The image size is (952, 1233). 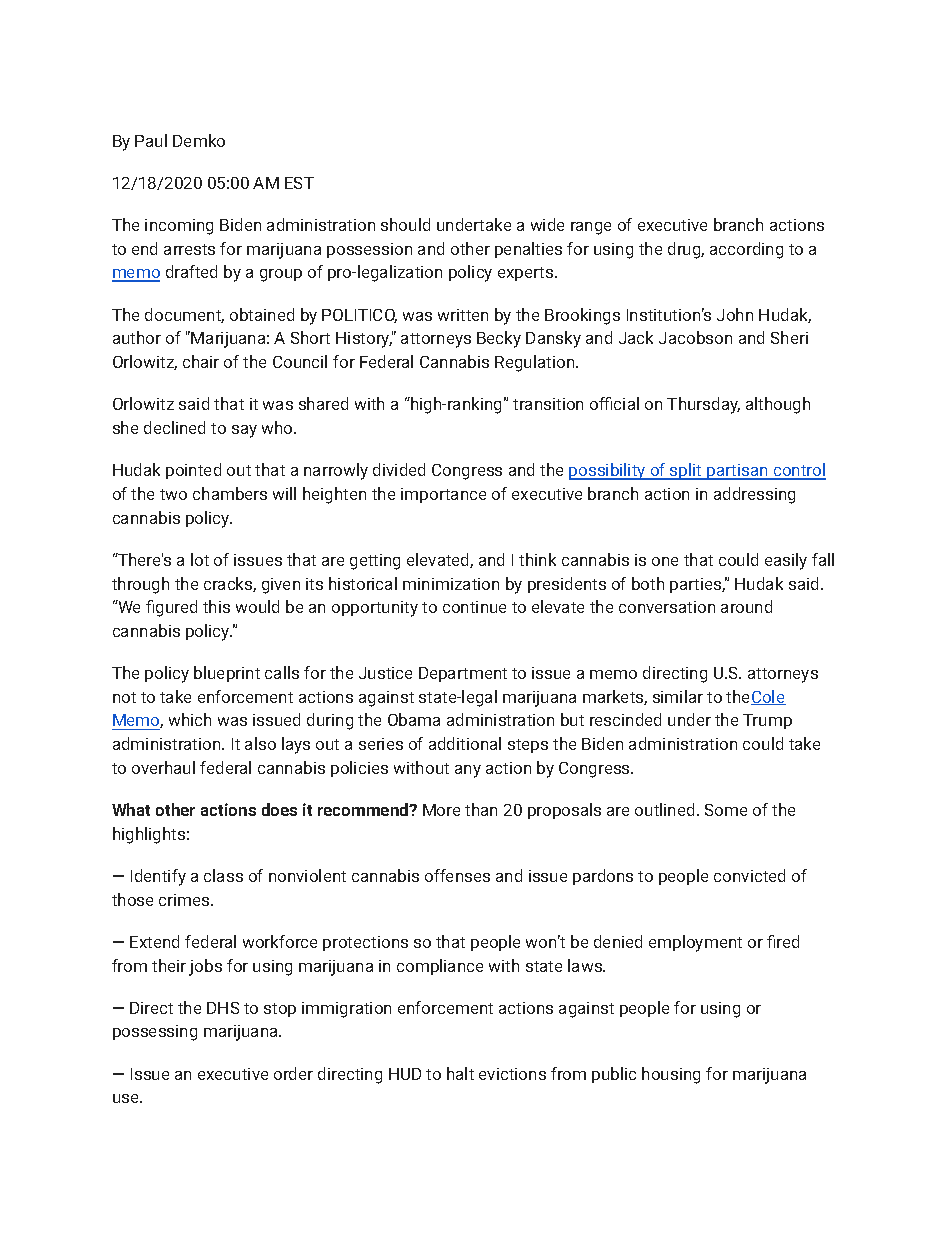 I want to click on halt, so click(x=460, y=1073).
